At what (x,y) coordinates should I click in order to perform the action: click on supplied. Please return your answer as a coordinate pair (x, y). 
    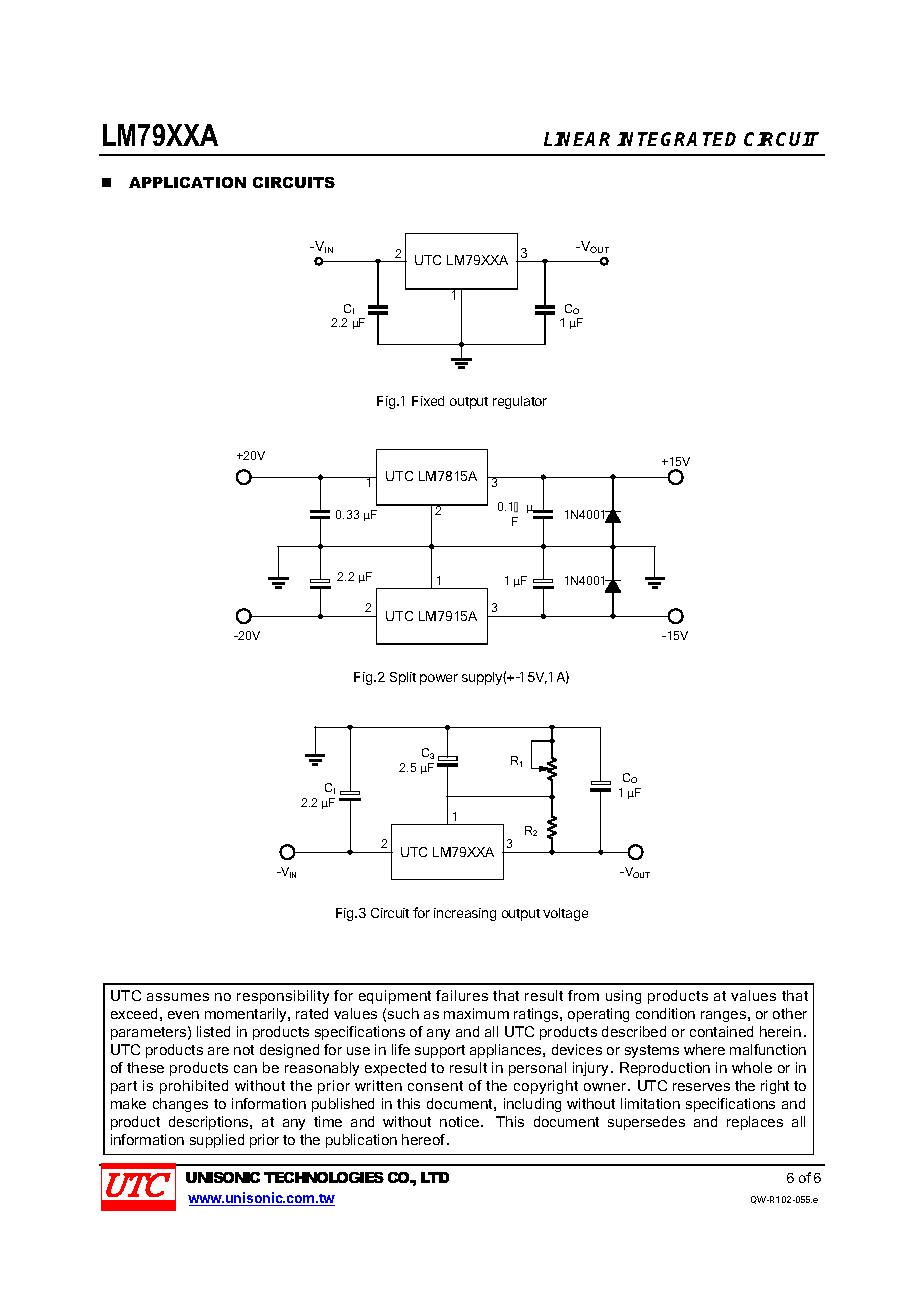
    Looking at the image, I should click on (217, 1141).
